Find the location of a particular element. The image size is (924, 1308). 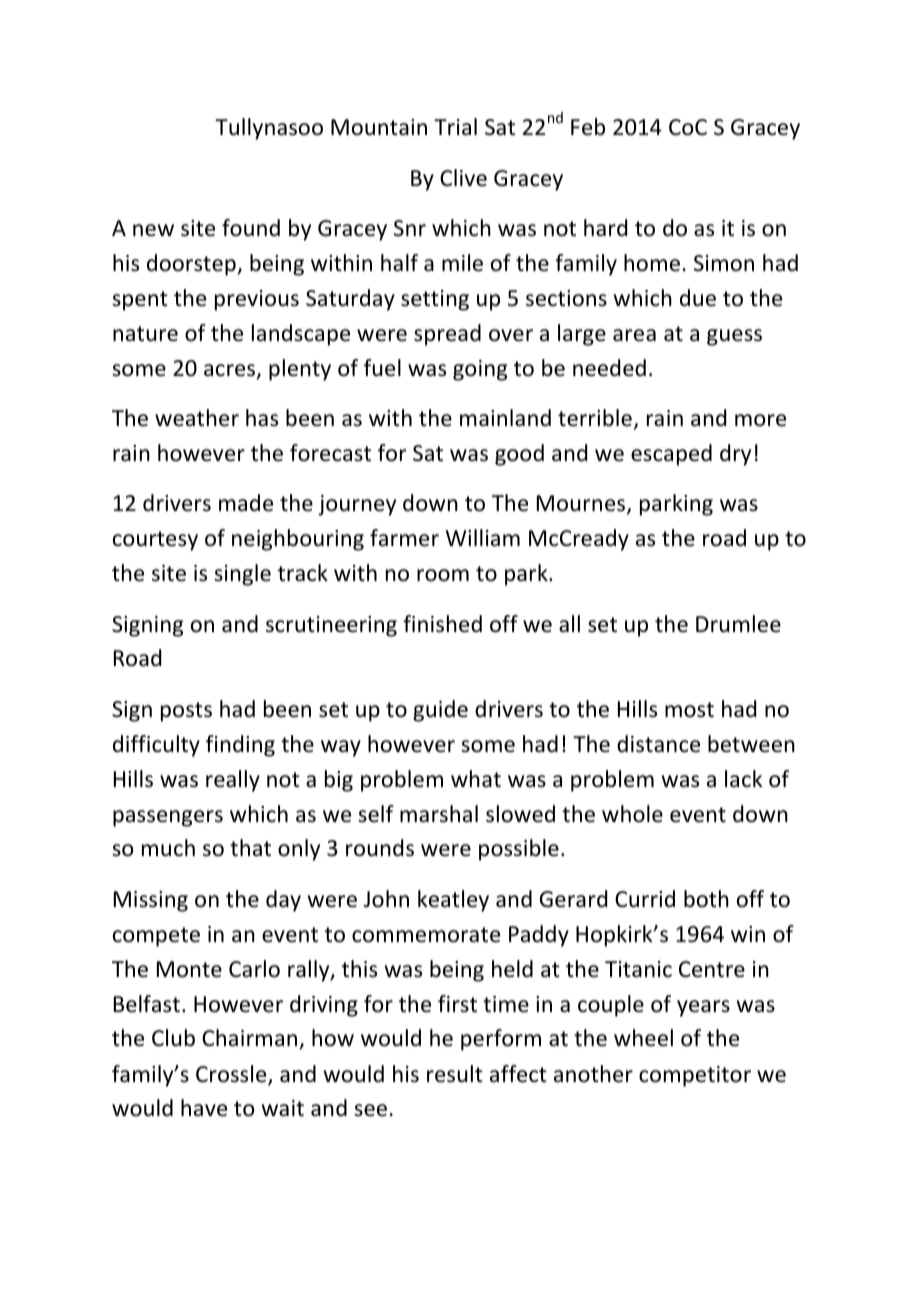

competitor is located at coordinates (695, 1076).
